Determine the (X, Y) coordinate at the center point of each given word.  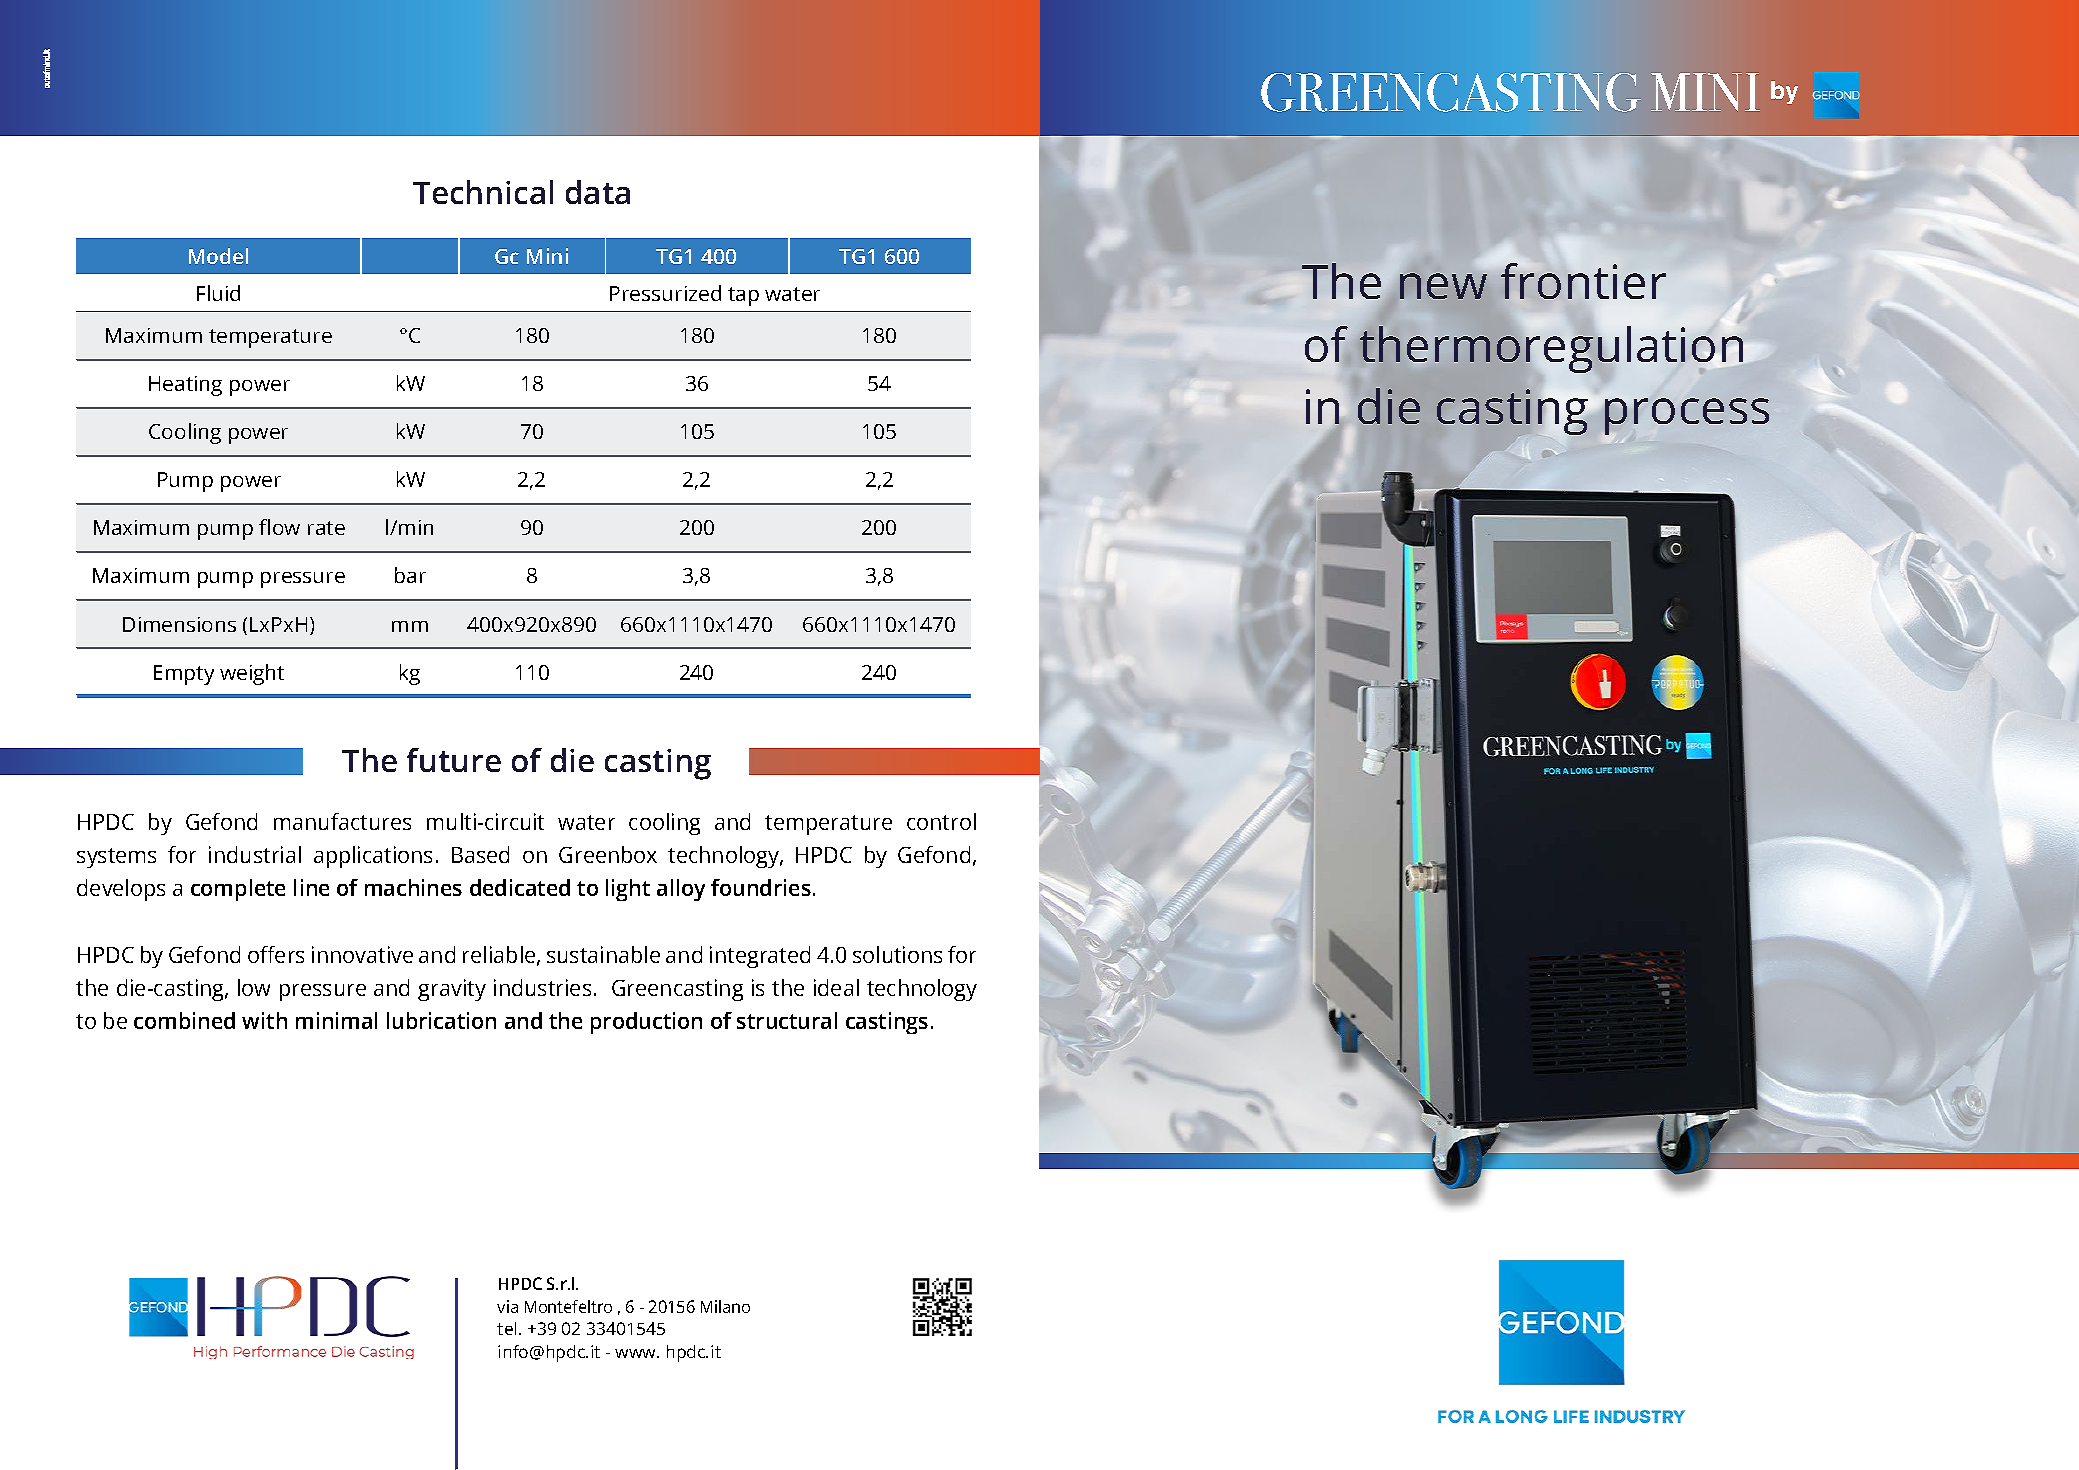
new (1443, 286)
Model (218, 256)
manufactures (342, 821)
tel (506, 1328)
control (941, 821)
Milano (725, 1306)
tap (743, 296)
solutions (897, 954)
